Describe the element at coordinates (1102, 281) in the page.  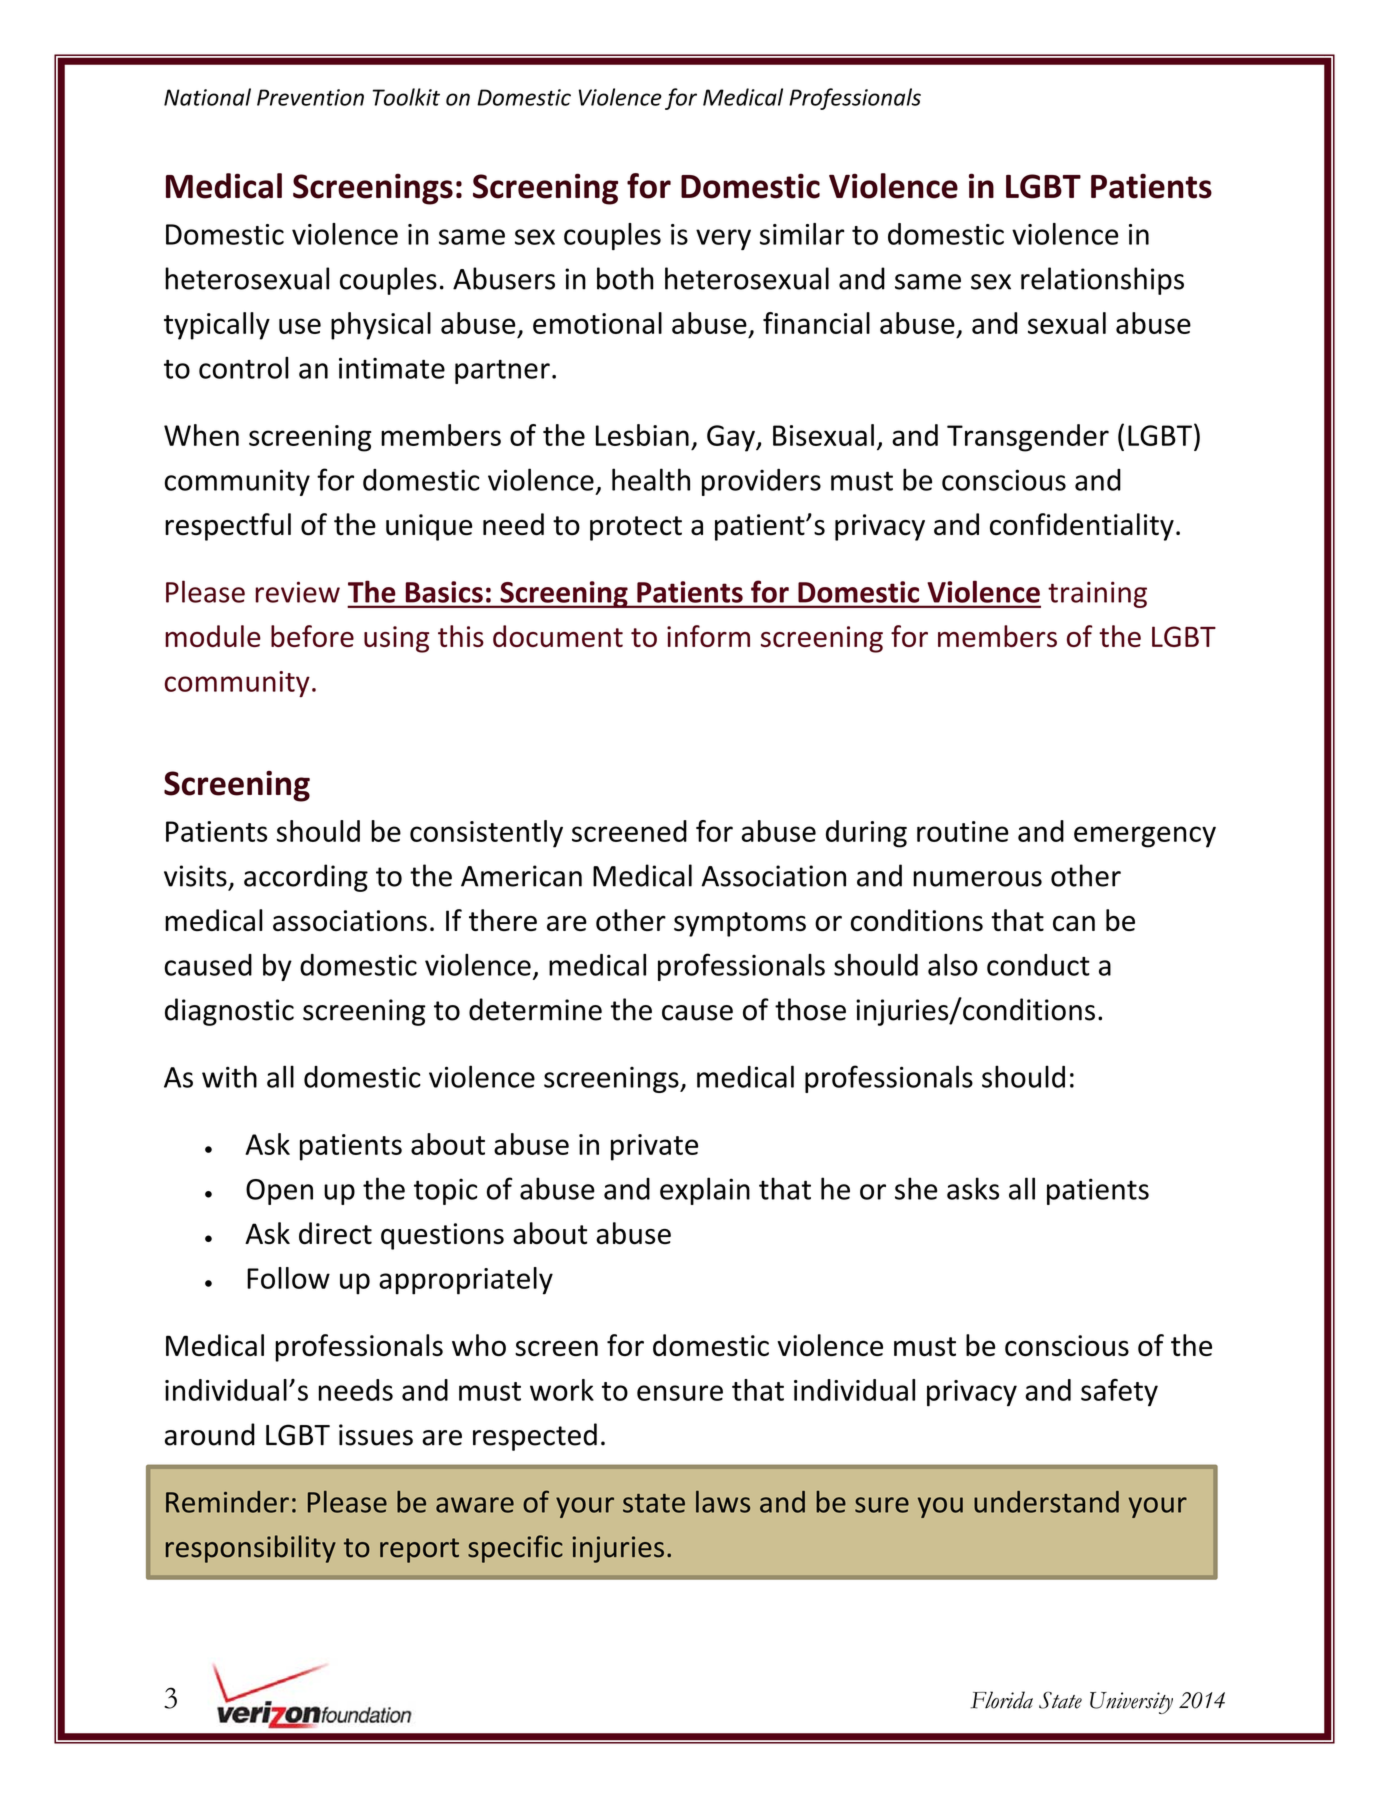
I see `relationships` at that location.
